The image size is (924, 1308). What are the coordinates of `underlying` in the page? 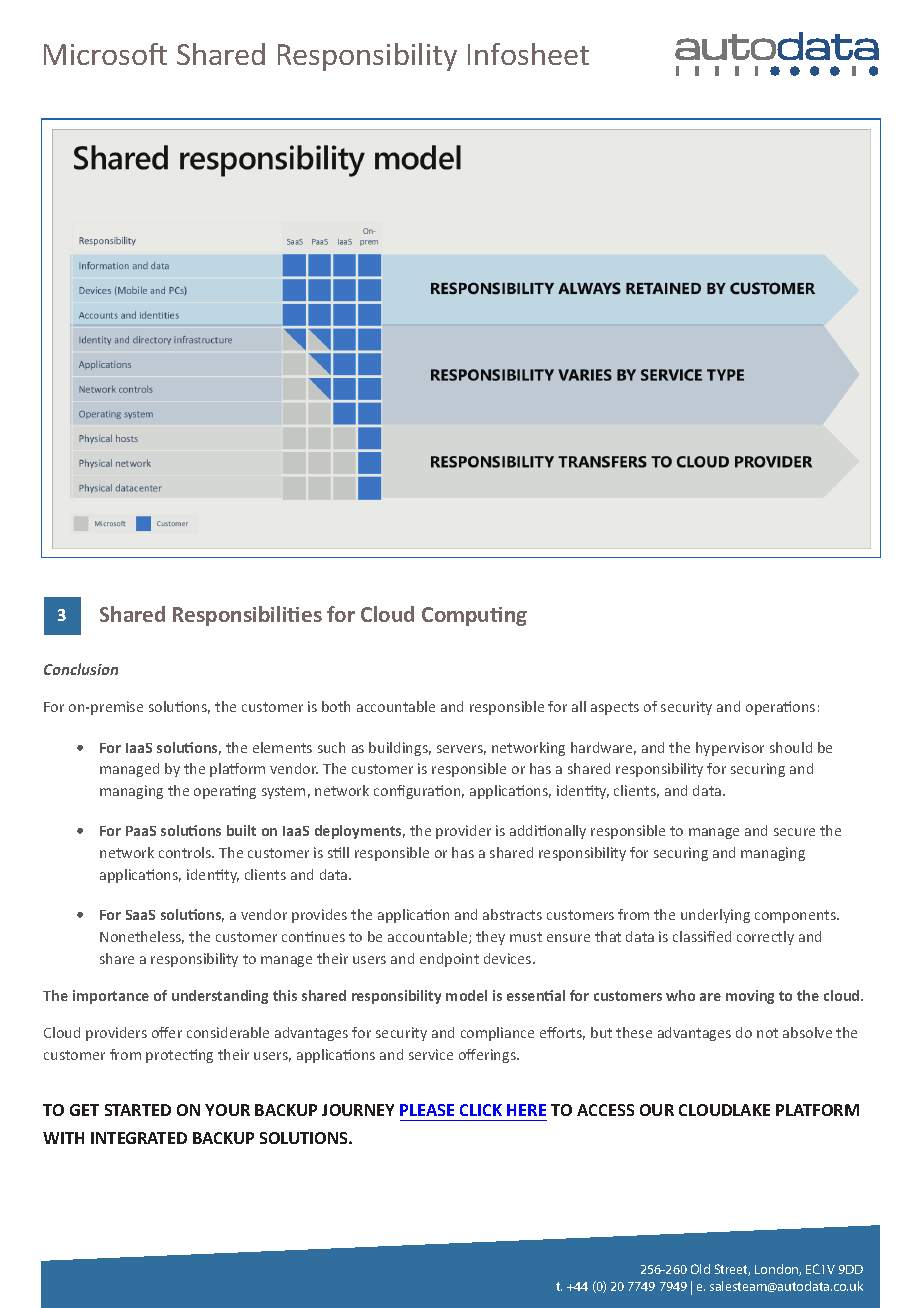 It's located at (715, 916).
